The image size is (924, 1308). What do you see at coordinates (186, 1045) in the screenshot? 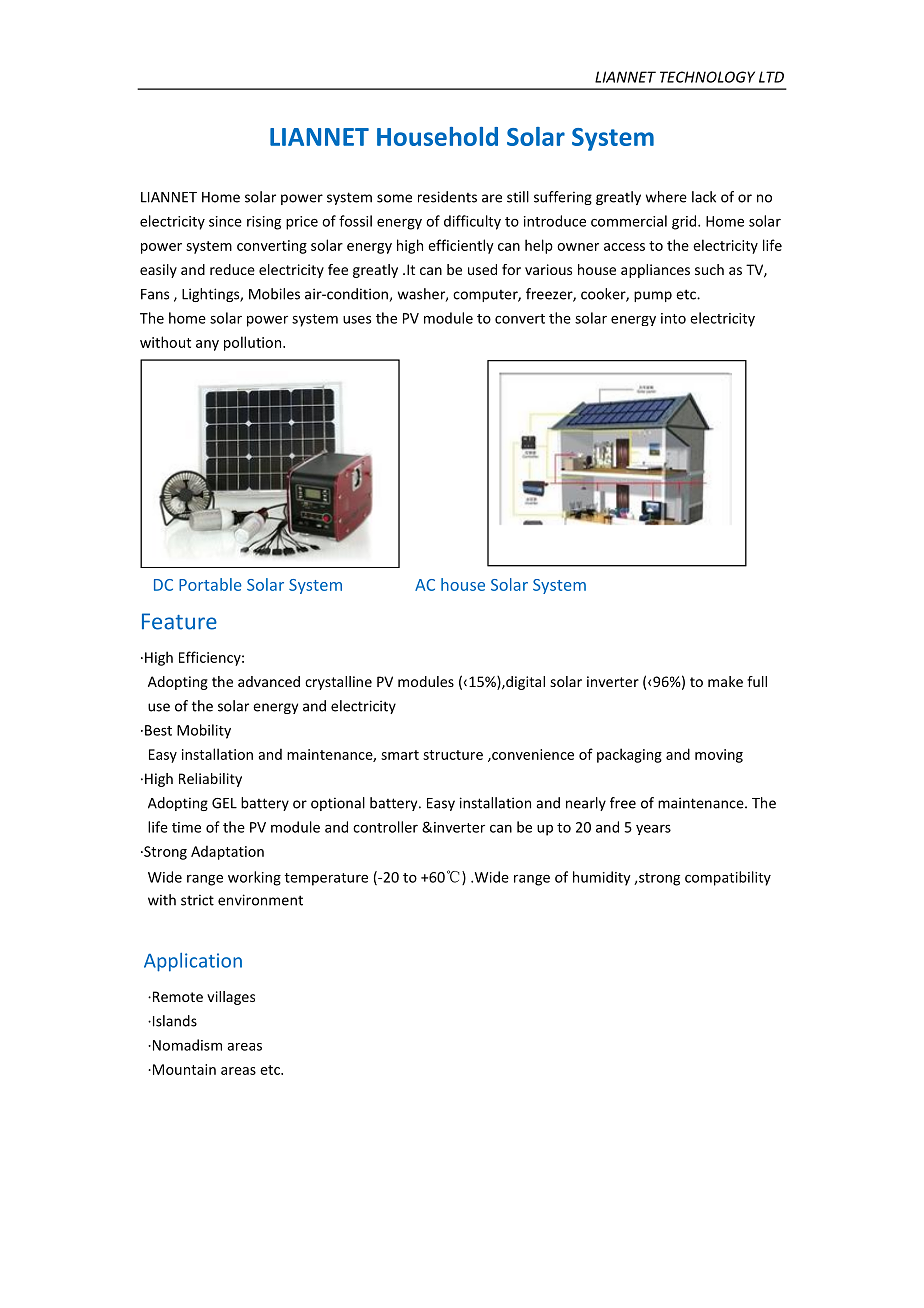
I see `Nomadism` at bounding box center [186, 1045].
